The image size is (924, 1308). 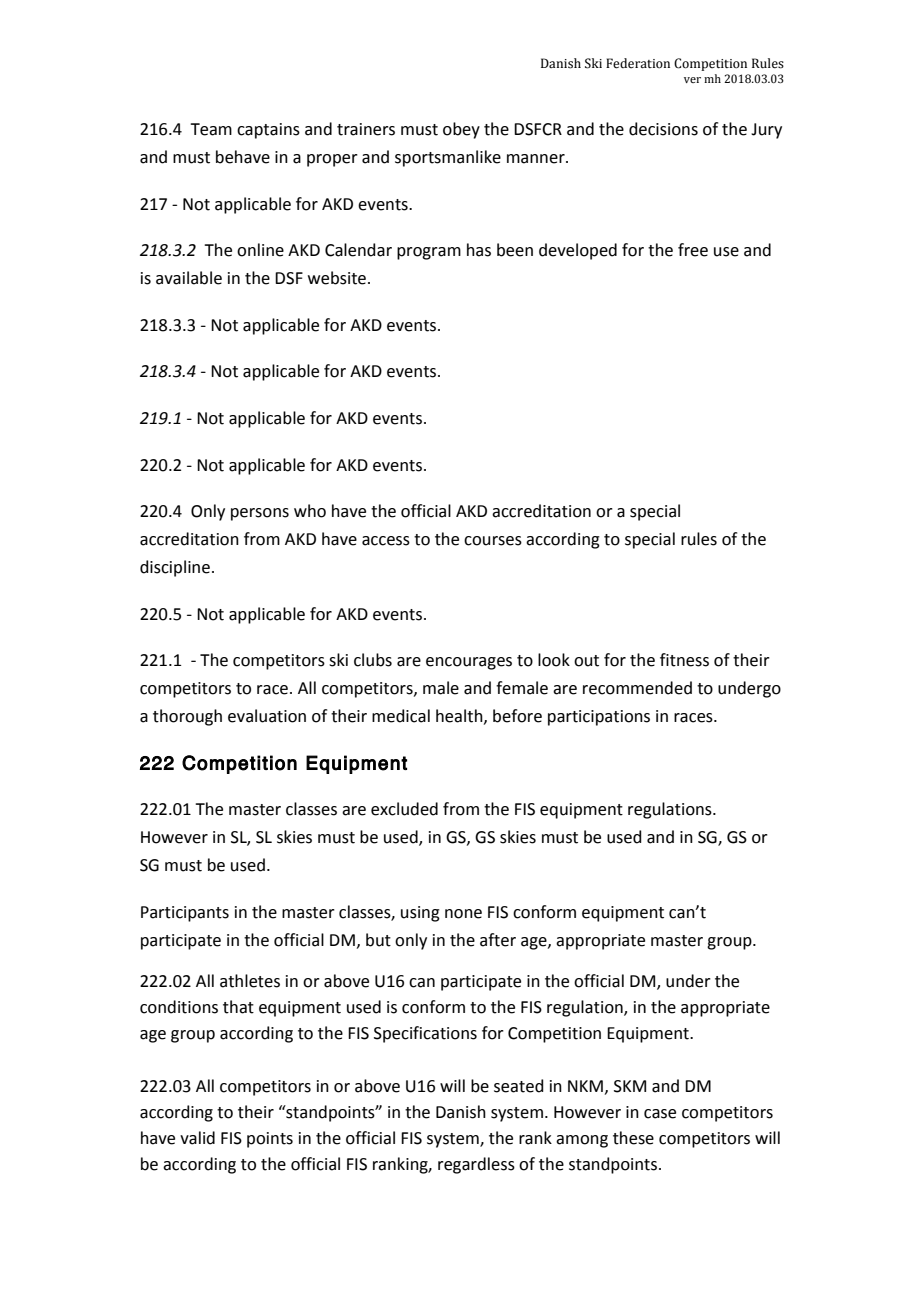 What do you see at coordinates (684, 660) in the page?
I see `fitness` at bounding box center [684, 660].
